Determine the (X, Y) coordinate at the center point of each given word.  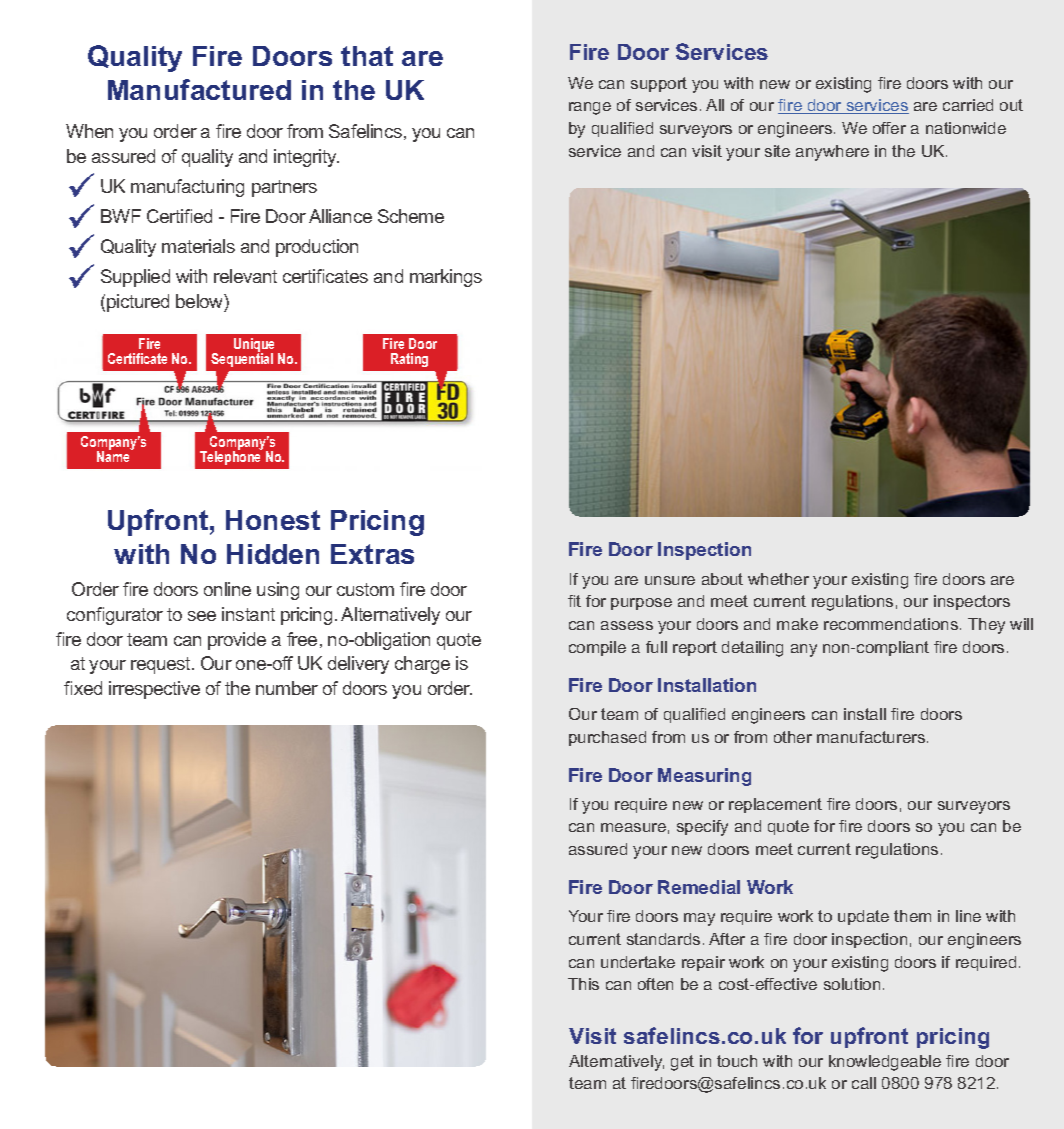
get (682, 1063)
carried (968, 105)
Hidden (273, 554)
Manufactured (199, 89)
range (590, 108)
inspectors (972, 602)
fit (574, 601)
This (583, 984)
